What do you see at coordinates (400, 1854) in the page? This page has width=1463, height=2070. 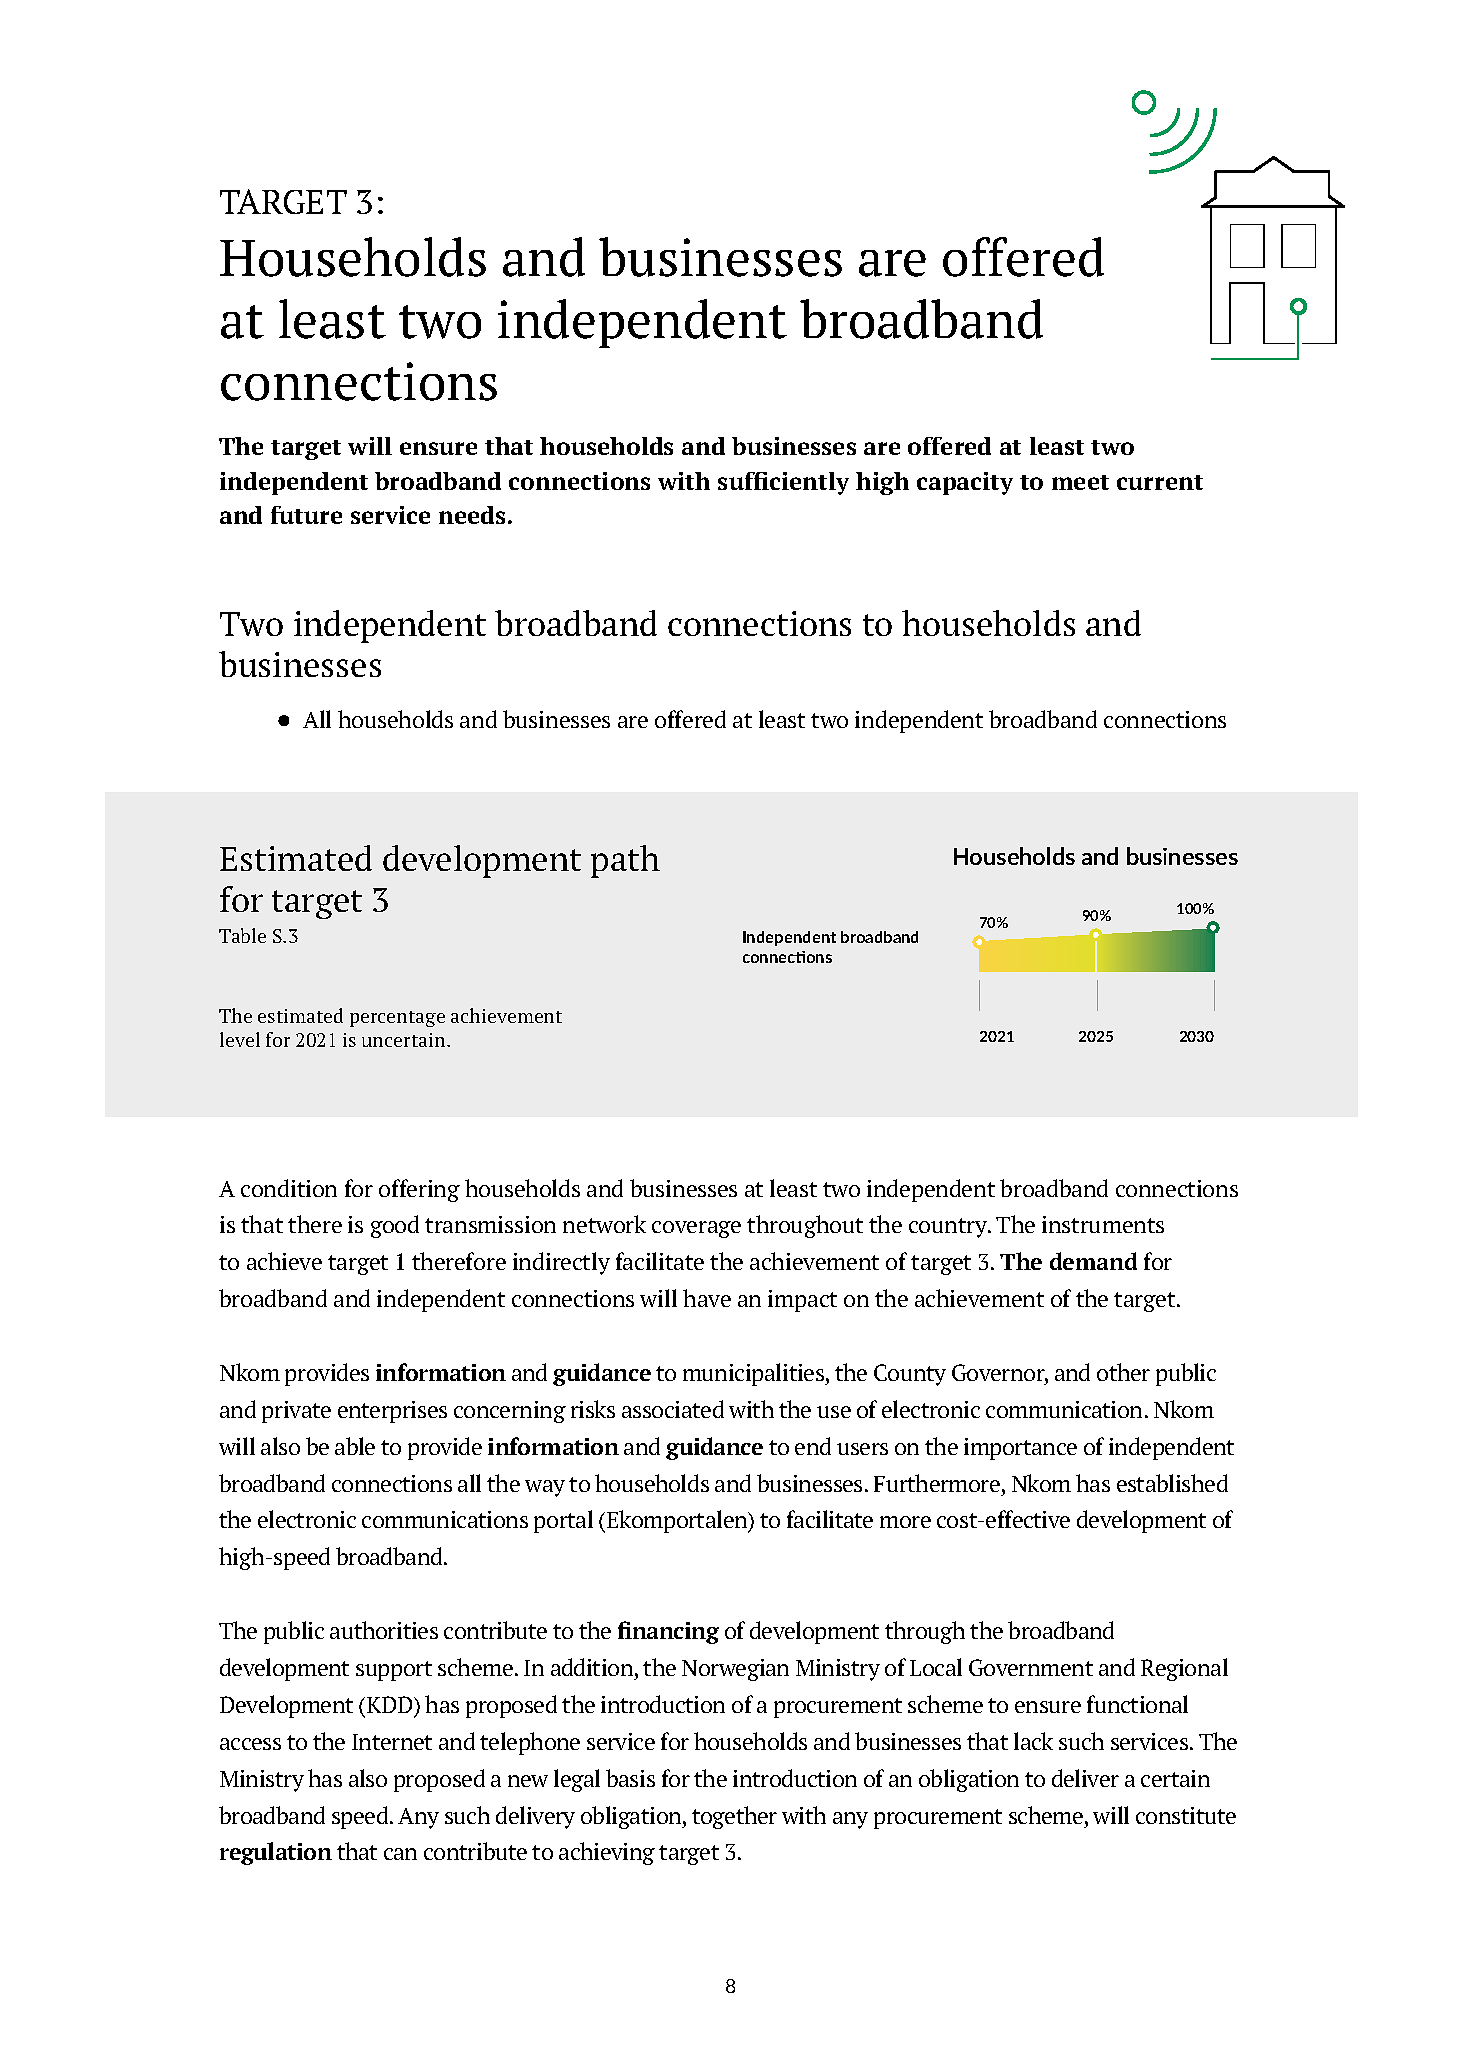 I see `can` at bounding box center [400, 1854].
